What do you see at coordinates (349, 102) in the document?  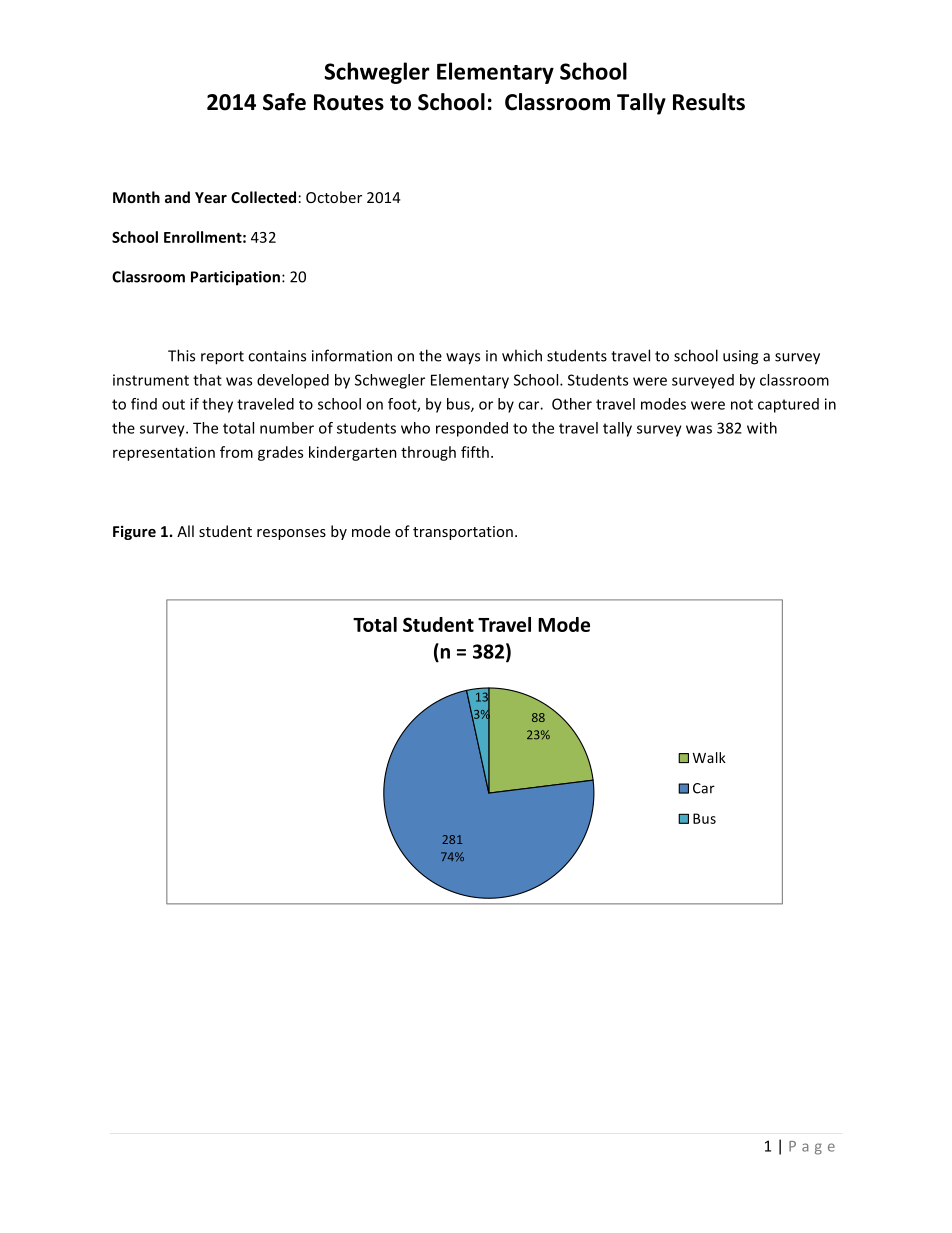 I see `Routes` at bounding box center [349, 102].
